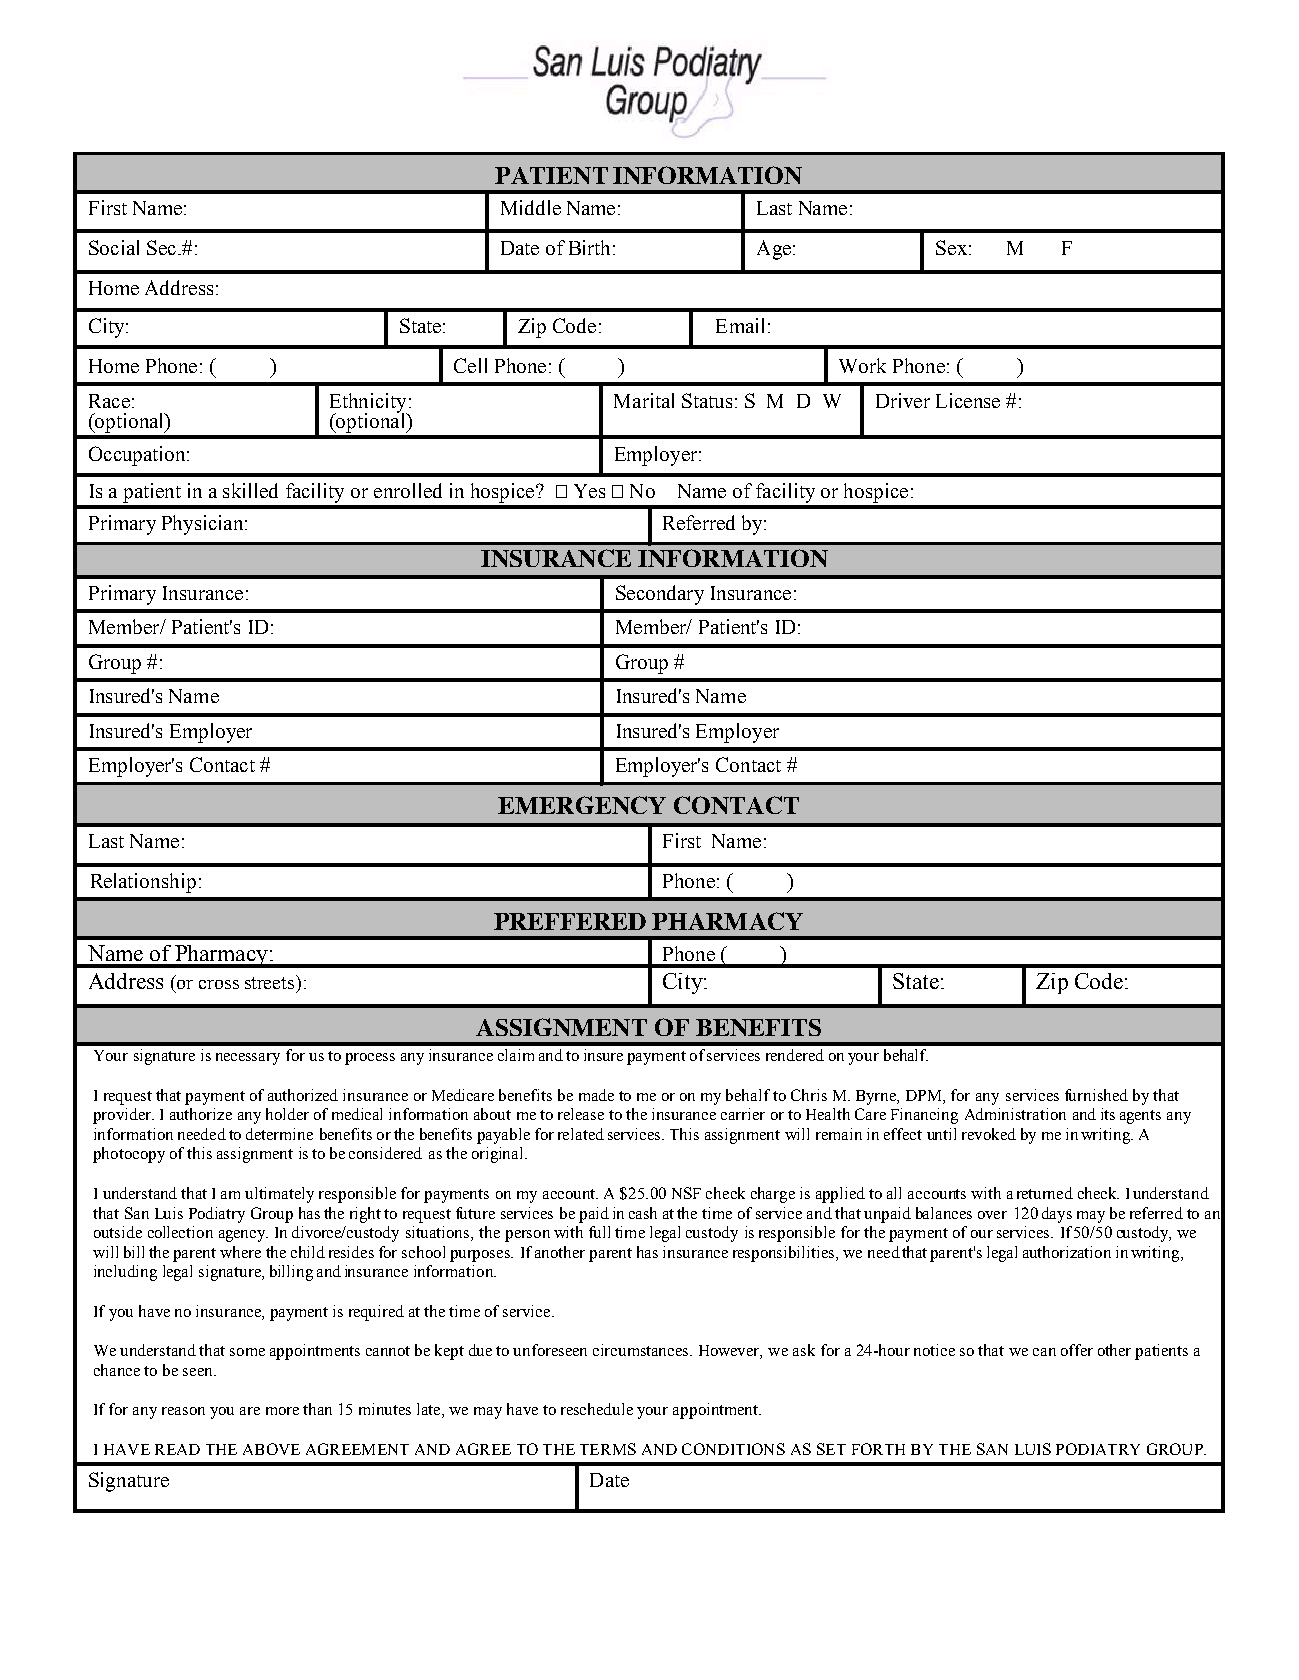  Describe the element at coordinates (114, 247) in the screenshot. I see `Social` at that location.
